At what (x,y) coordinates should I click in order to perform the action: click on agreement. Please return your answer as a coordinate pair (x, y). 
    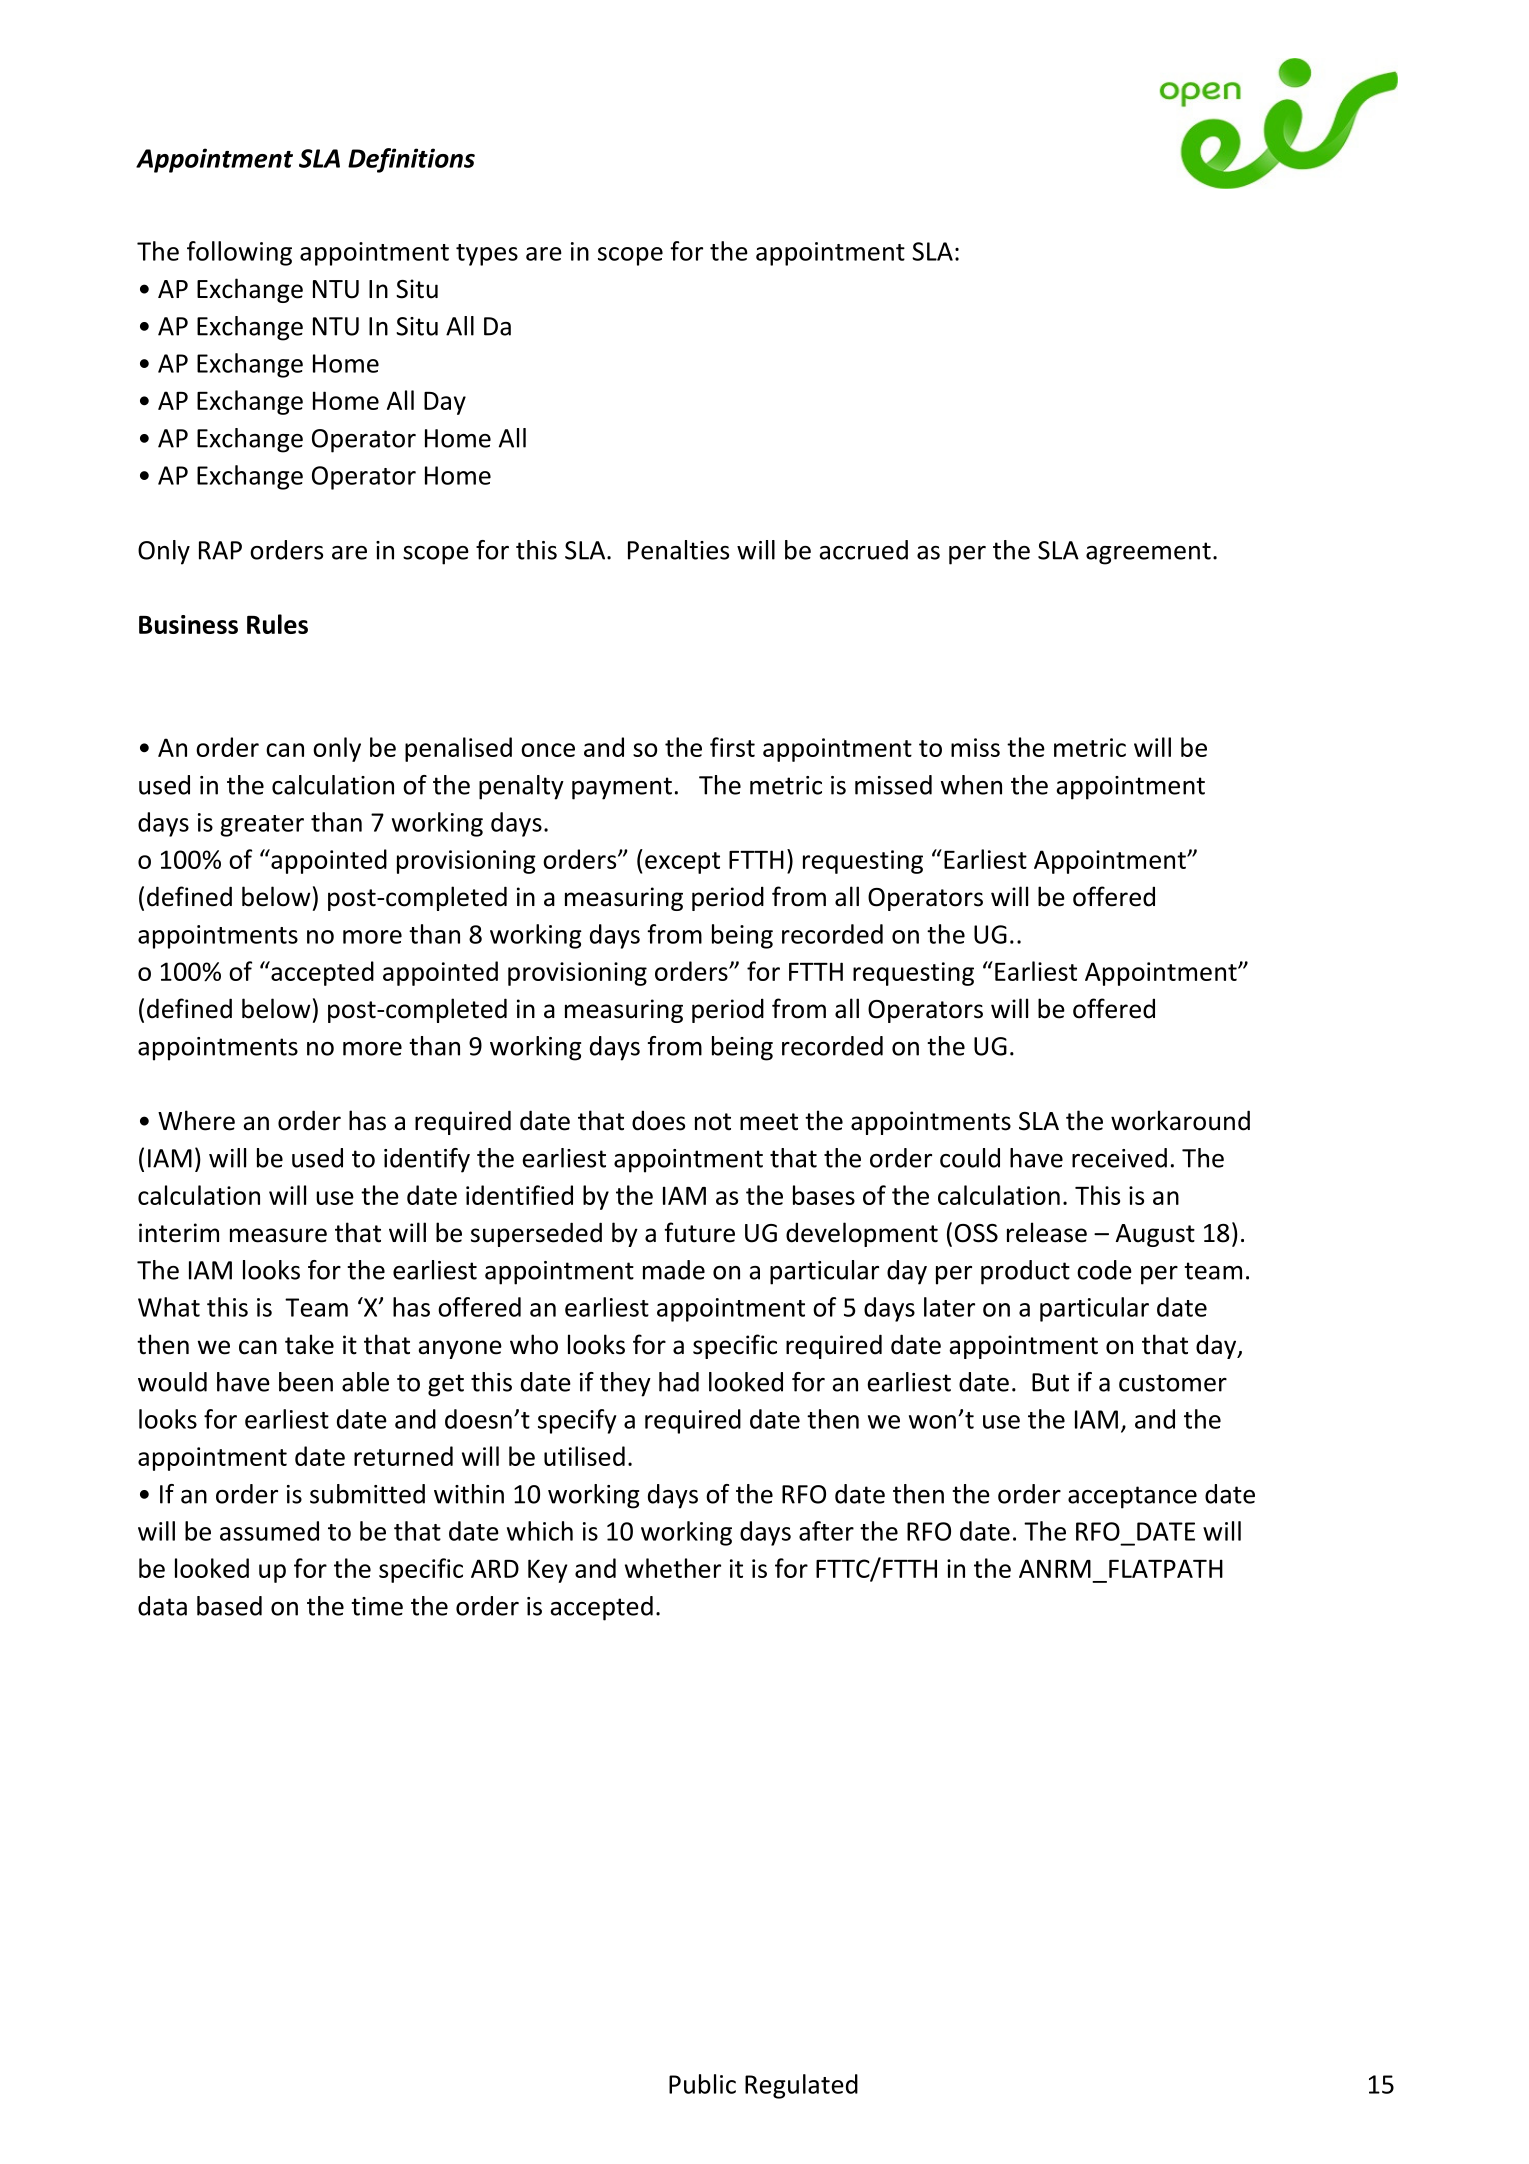
    Looking at the image, I should click on (1148, 553).
